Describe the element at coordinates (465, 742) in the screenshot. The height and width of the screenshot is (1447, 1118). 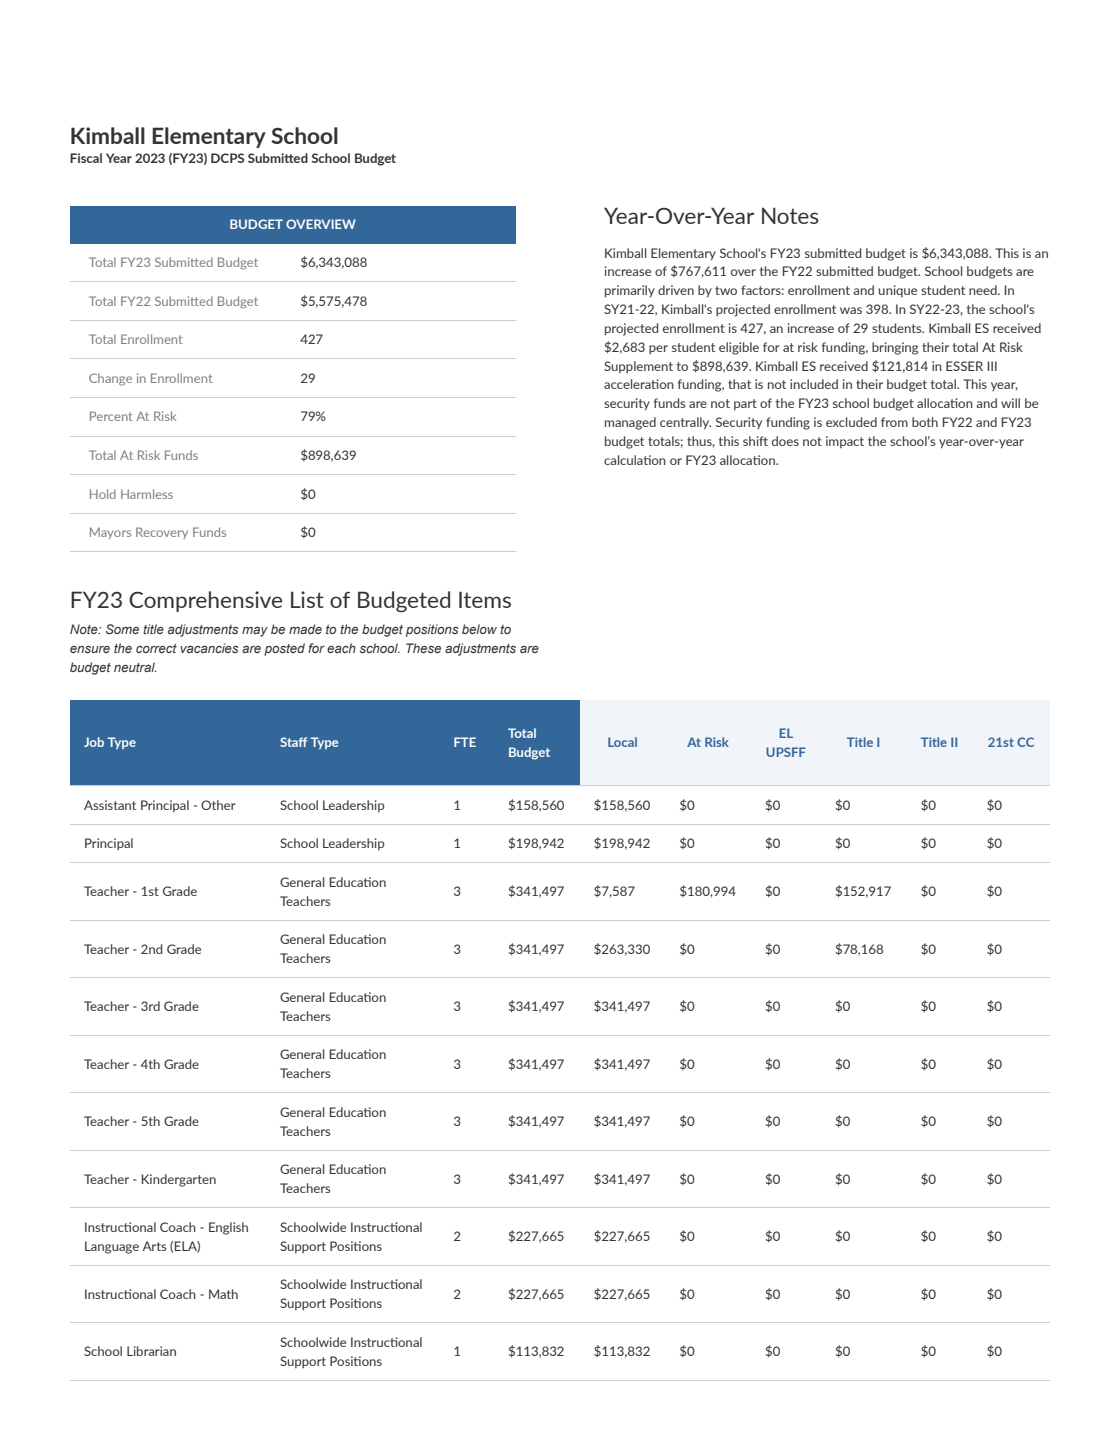
I see `FTE` at that location.
